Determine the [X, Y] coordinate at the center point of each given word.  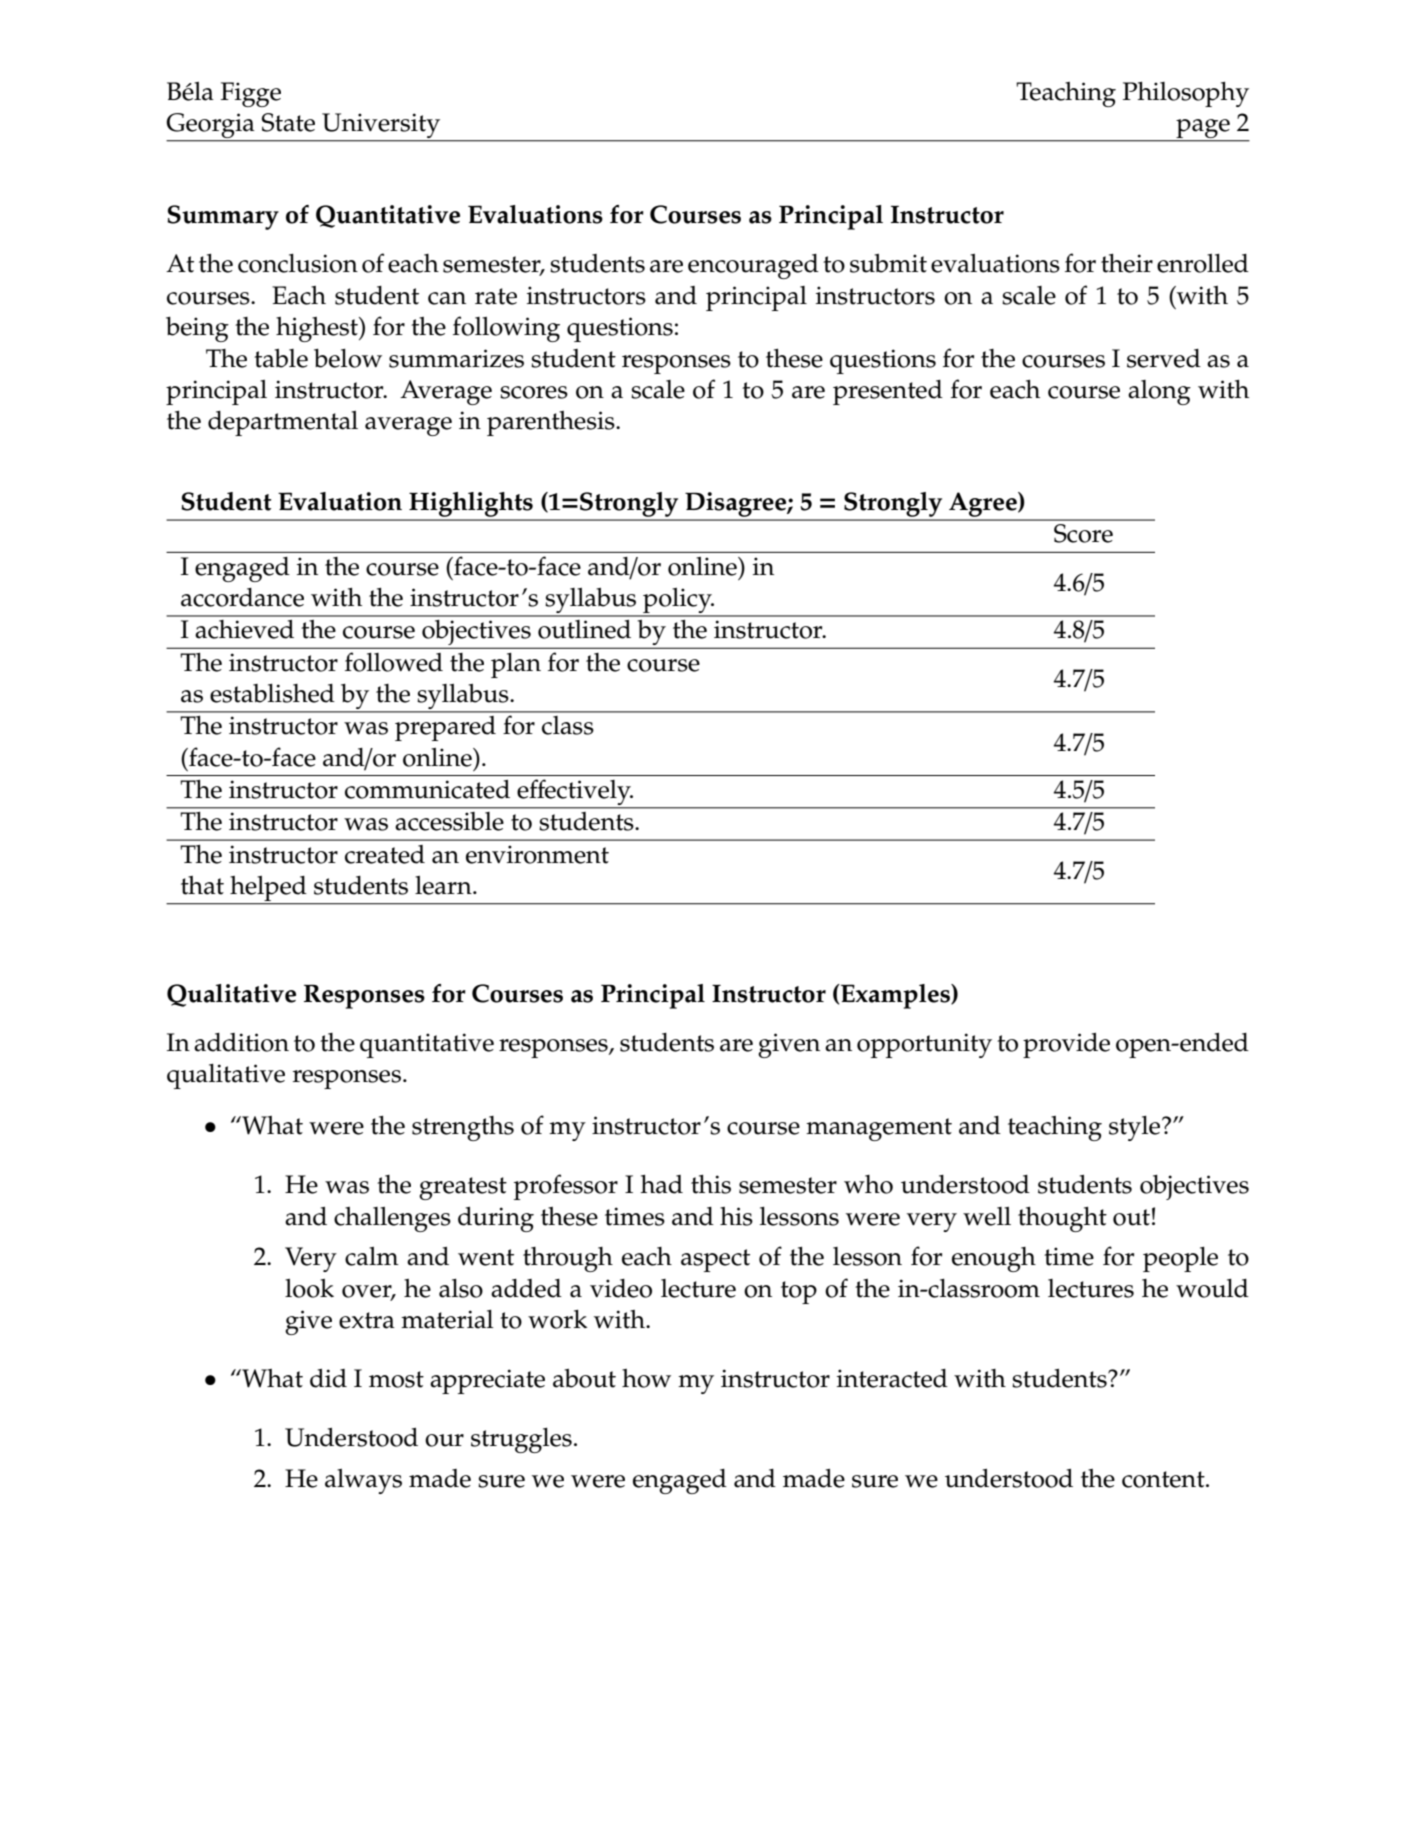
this [711, 1184]
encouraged [753, 266]
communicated [427, 789]
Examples [895, 996]
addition [241, 1042]
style [1136, 1128]
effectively [574, 794]
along [1159, 392]
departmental [283, 423]
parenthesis [552, 423]
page [1203, 128]
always [363, 1481]
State [288, 122]
